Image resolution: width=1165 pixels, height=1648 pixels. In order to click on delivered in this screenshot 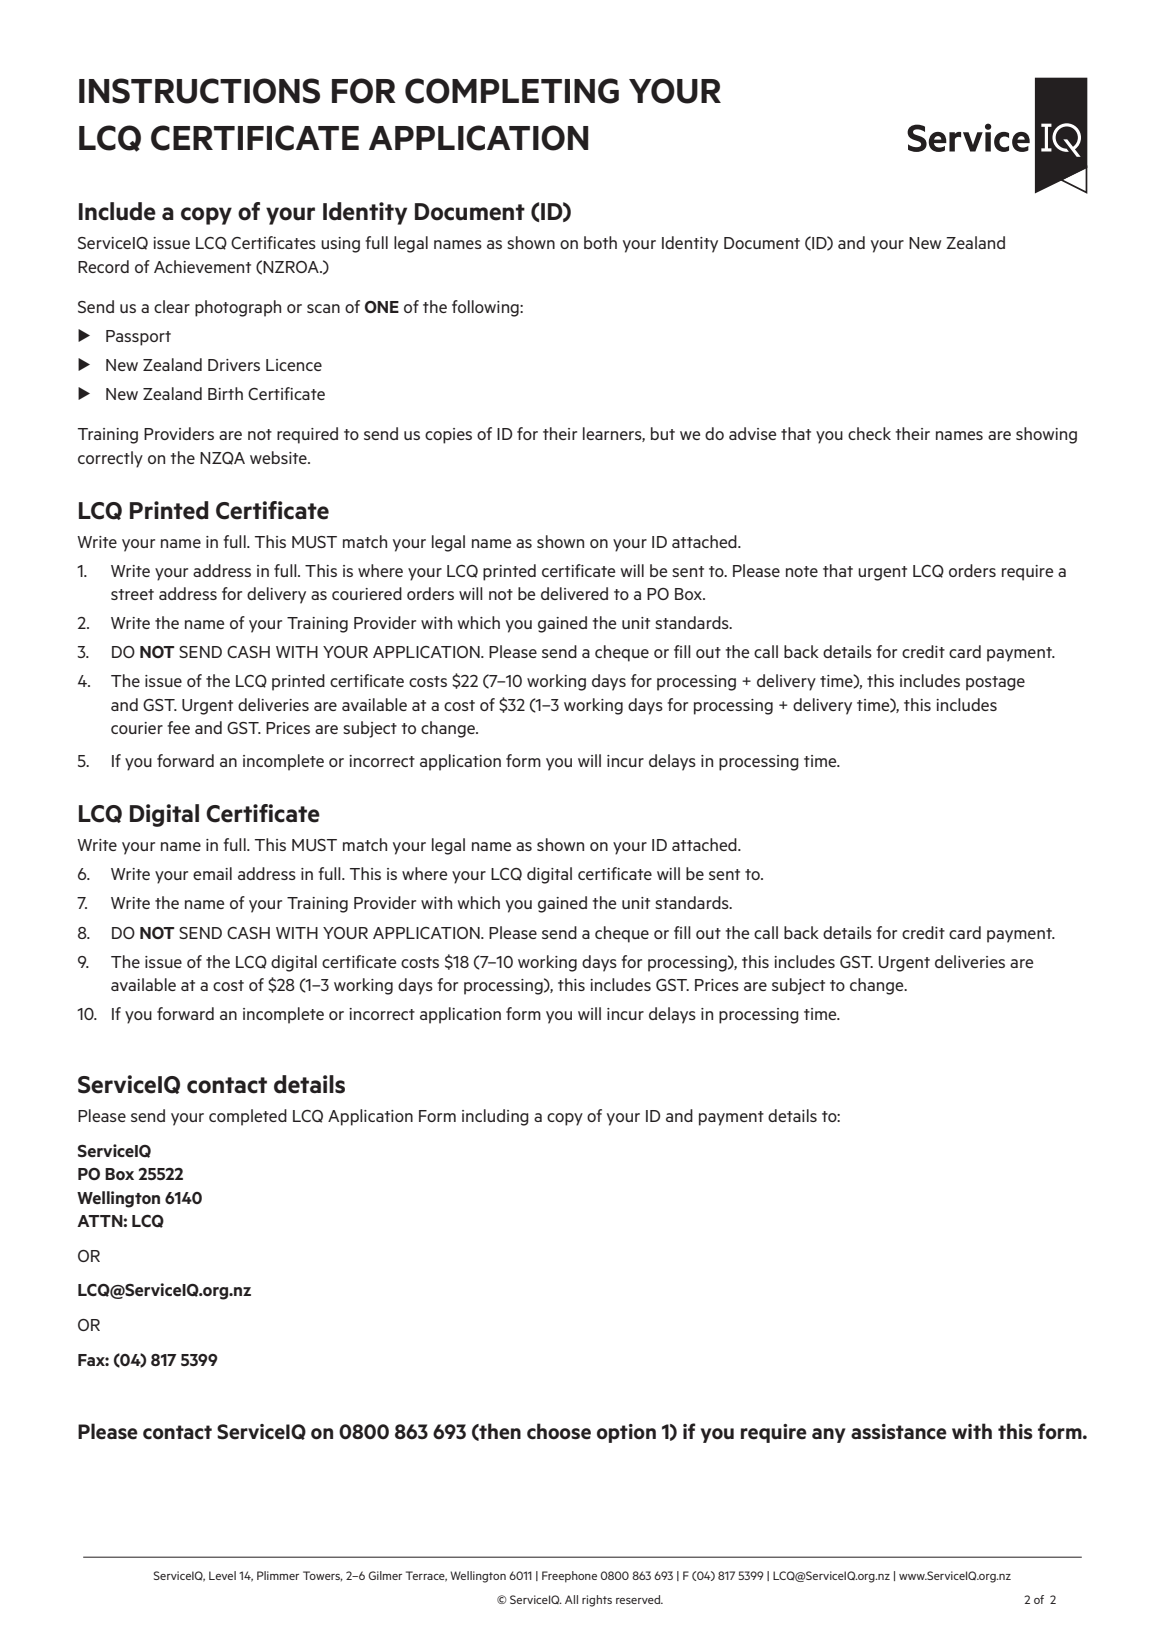, I will do `click(574, 593)`.
